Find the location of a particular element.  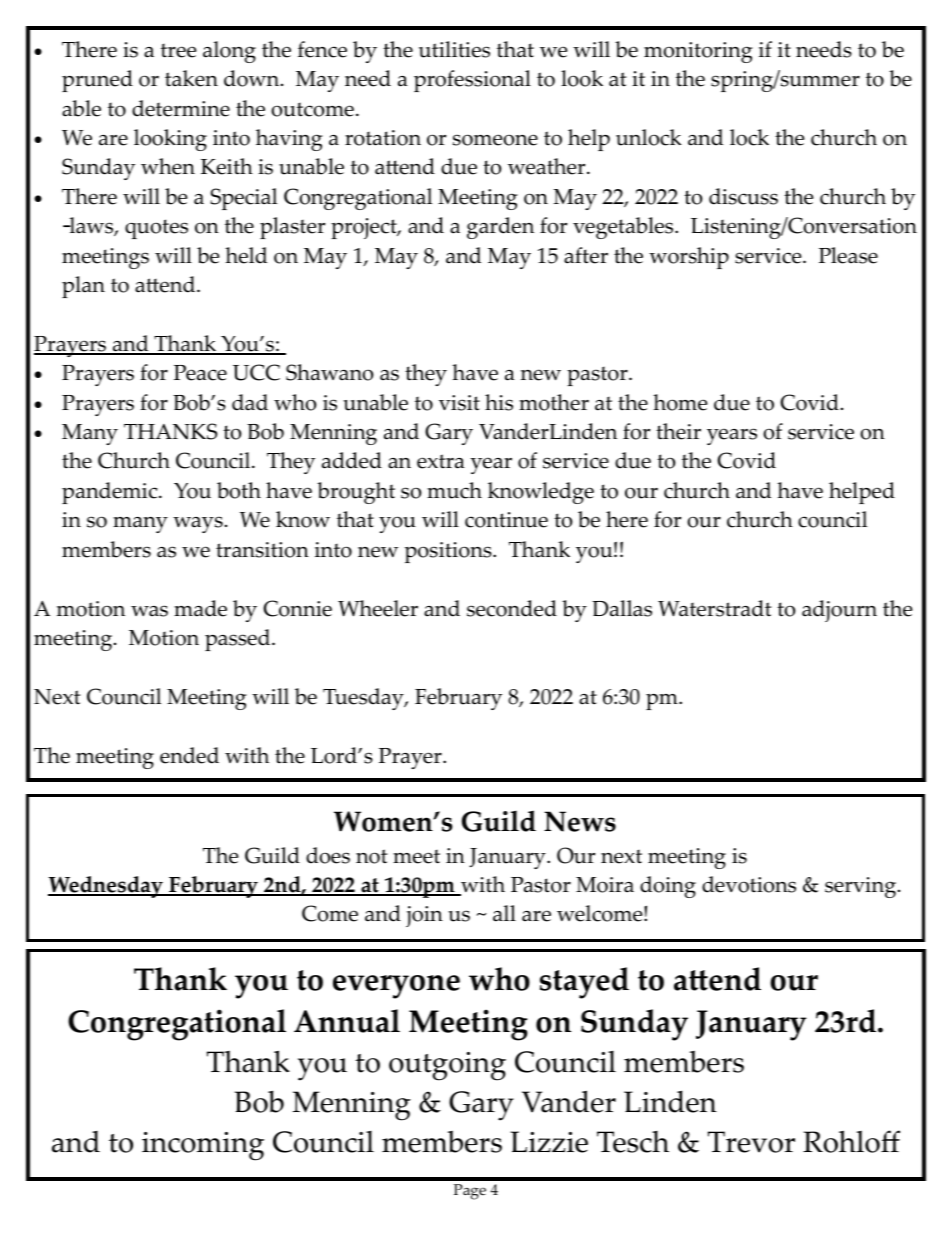

Peace is located at coordinates (200, 373).
